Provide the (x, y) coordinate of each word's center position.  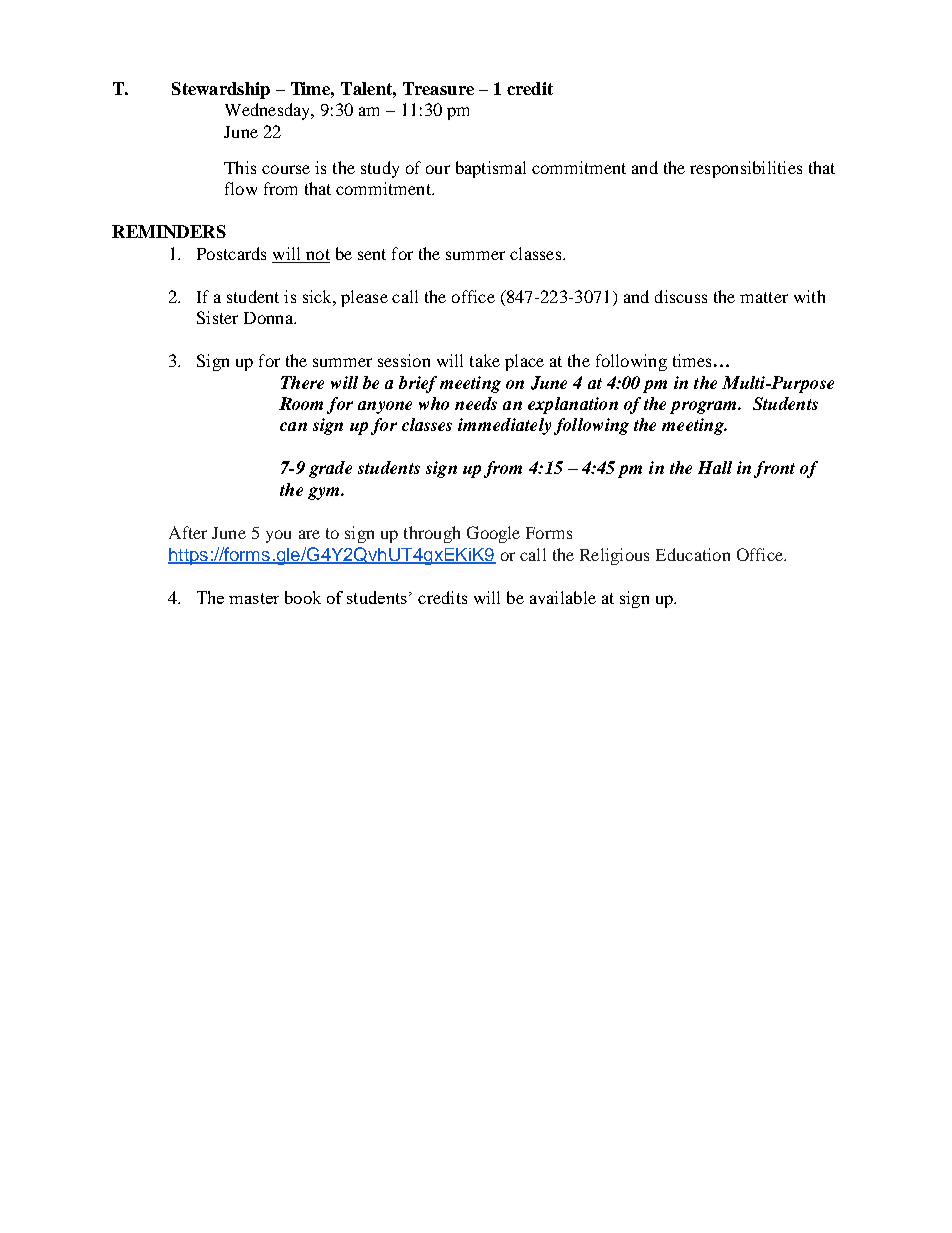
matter (764, 297)
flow (241, 188)
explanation (573, 405)
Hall (715, 467)
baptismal (491, 169)
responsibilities (746, 169)
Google (493, 534)
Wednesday (269, 111)
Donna (269, 318)
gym (325, 493)
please (364, 298)
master (254, 598)
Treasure (438, 88)
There (302, 382)
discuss (681, 296)
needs (476, 403)
